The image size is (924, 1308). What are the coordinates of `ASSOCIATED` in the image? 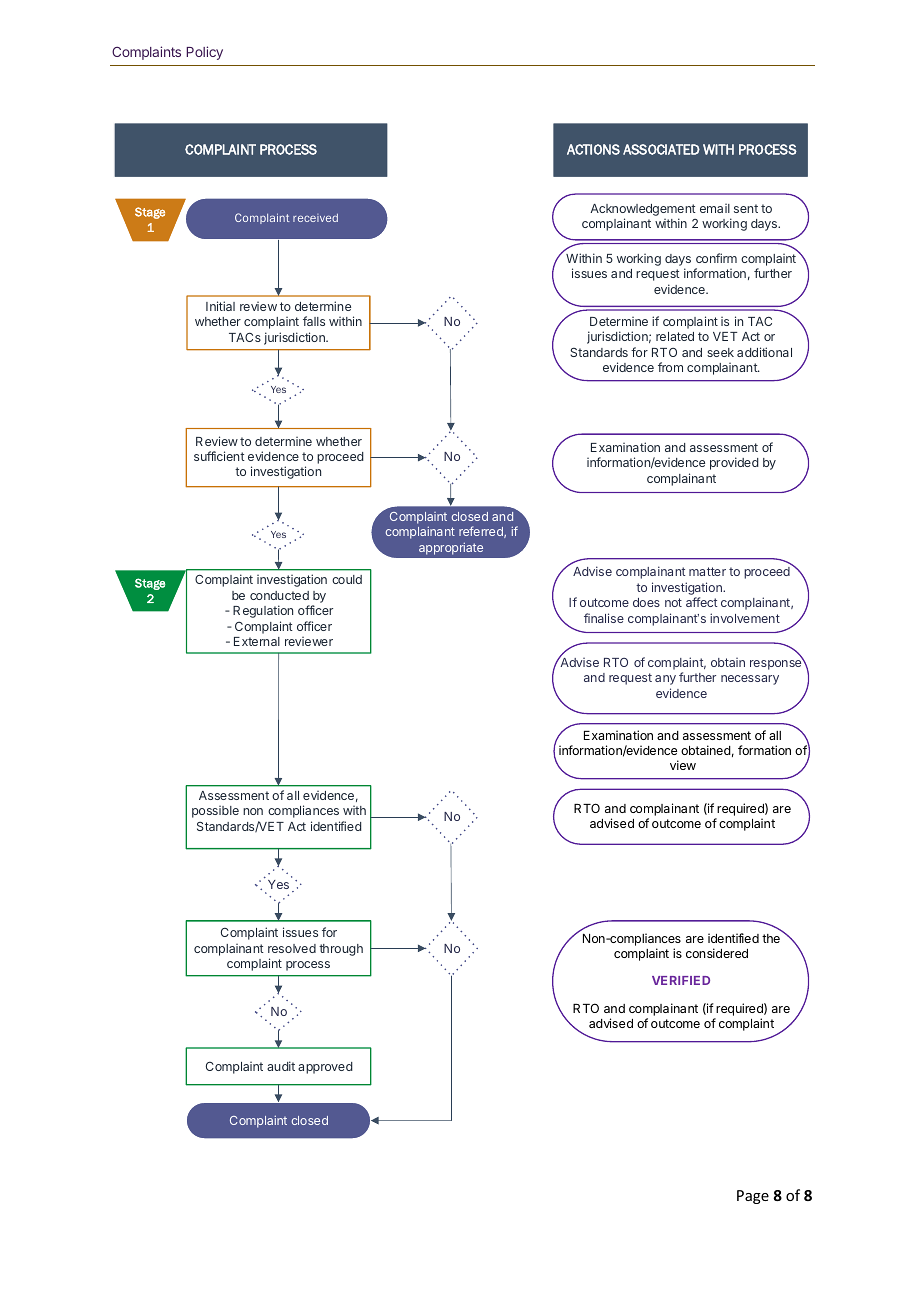 It's located at (661, 149).
